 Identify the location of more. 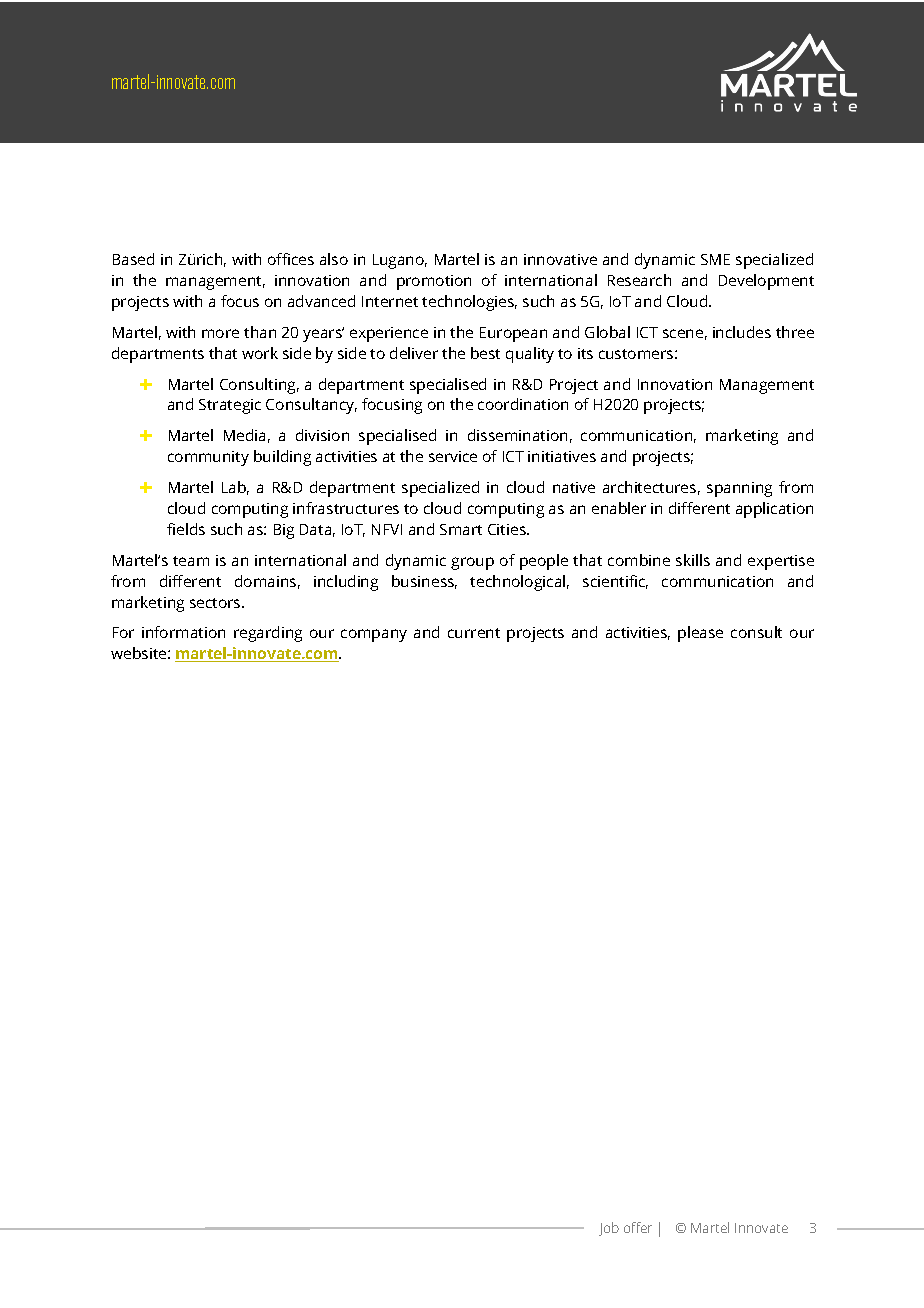
(220, 333).
